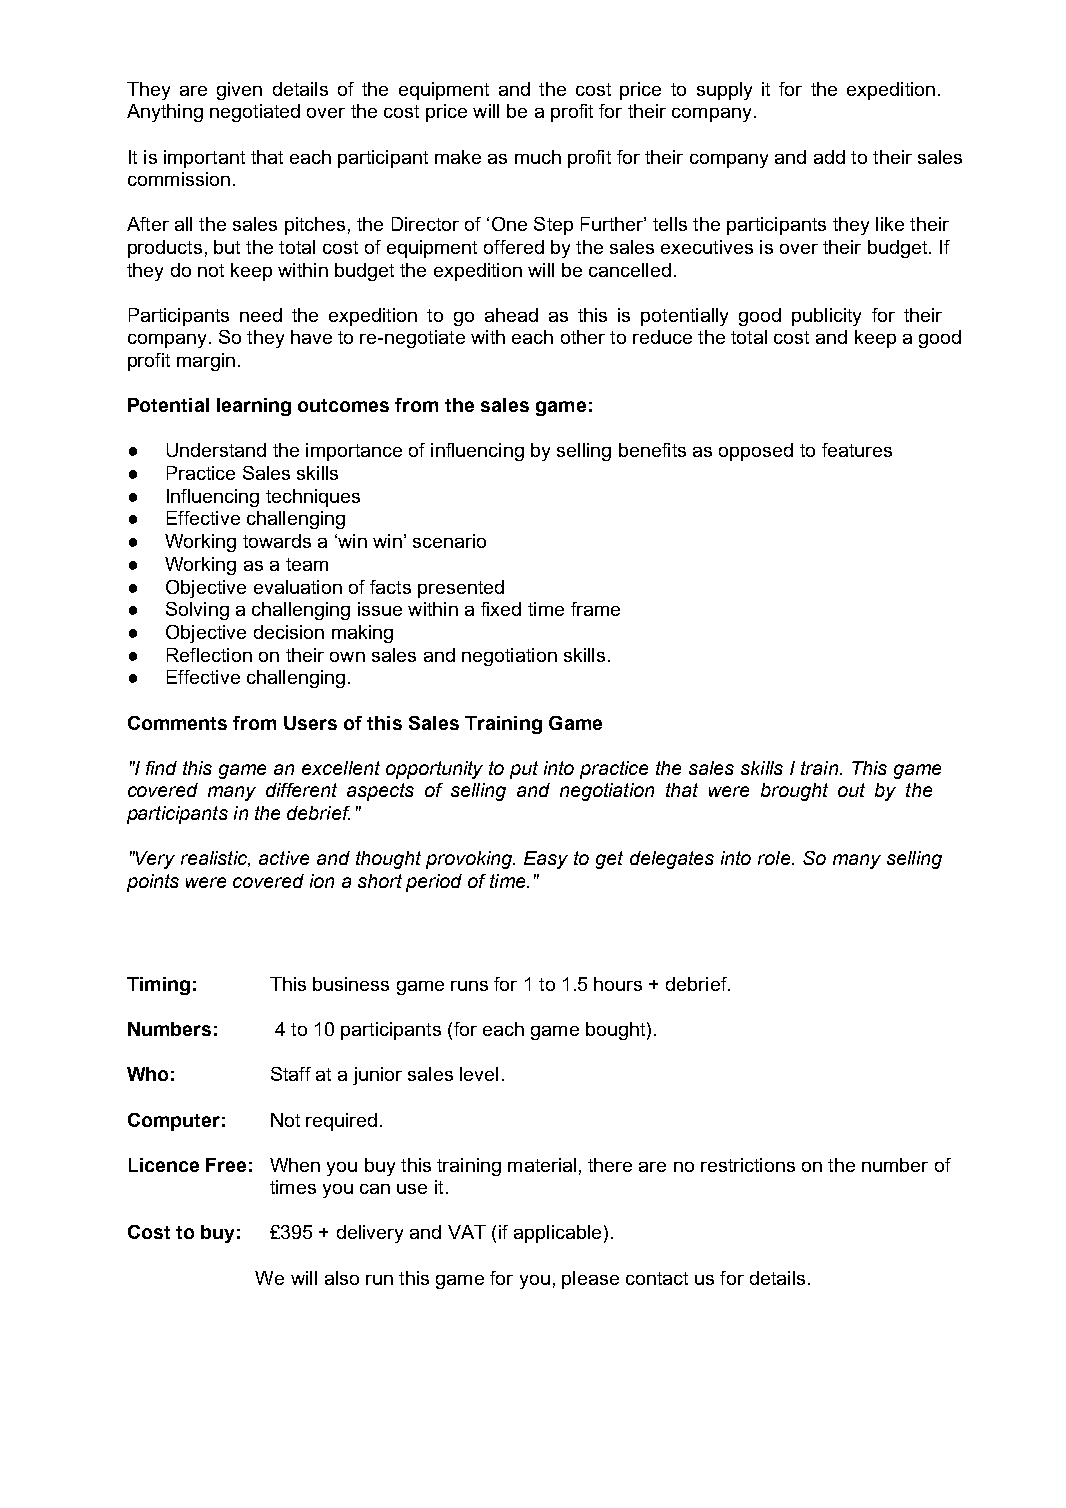  What do you see at coordinates (557, 1234) in the screenshot?
I see `applicable` at bounding box center [557, 1234].
